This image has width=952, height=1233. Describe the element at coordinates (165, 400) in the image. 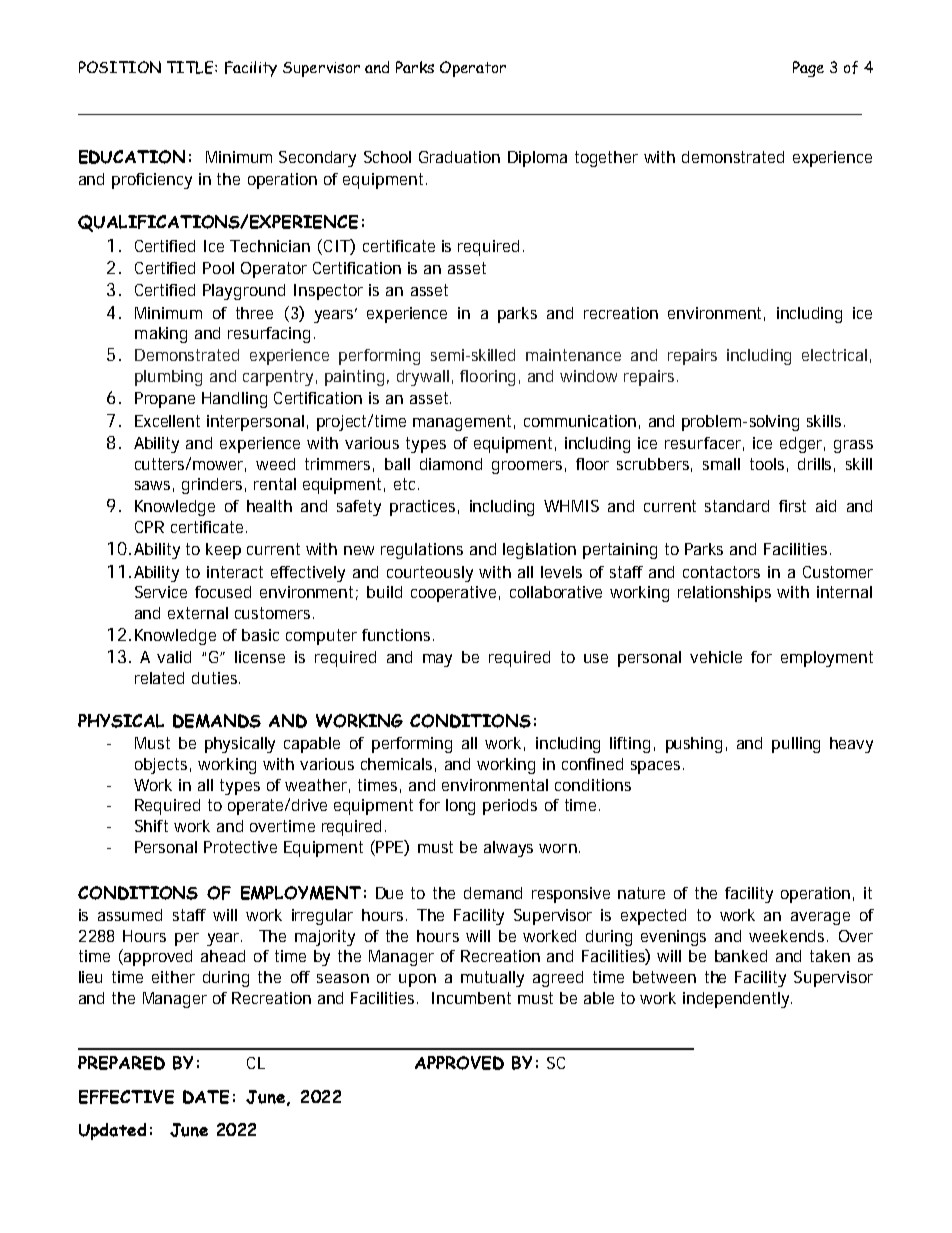

I see `Propane` at that location.
